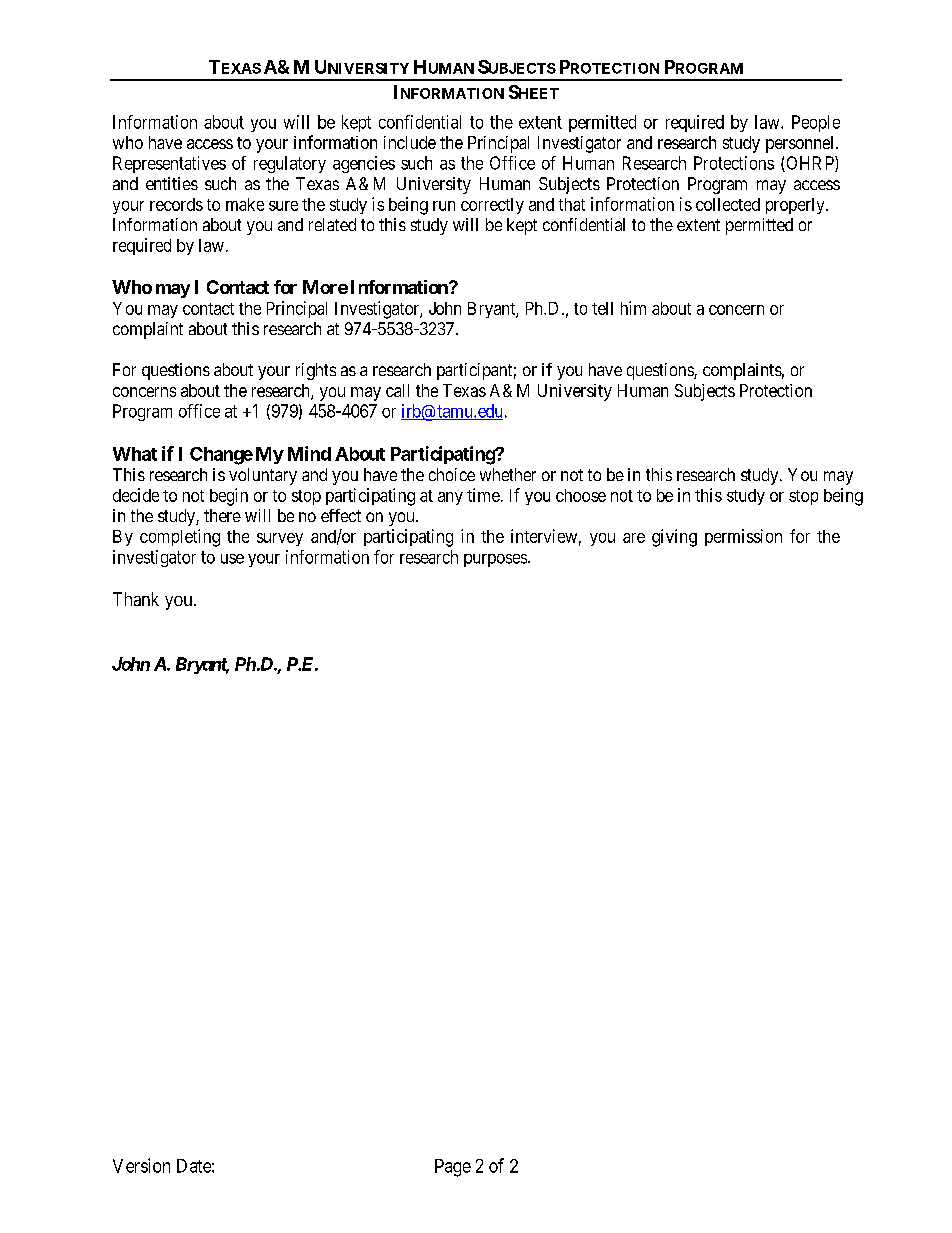 This screenshot has height=1233, width=952. I want to click on permission, so click(743, 537).
